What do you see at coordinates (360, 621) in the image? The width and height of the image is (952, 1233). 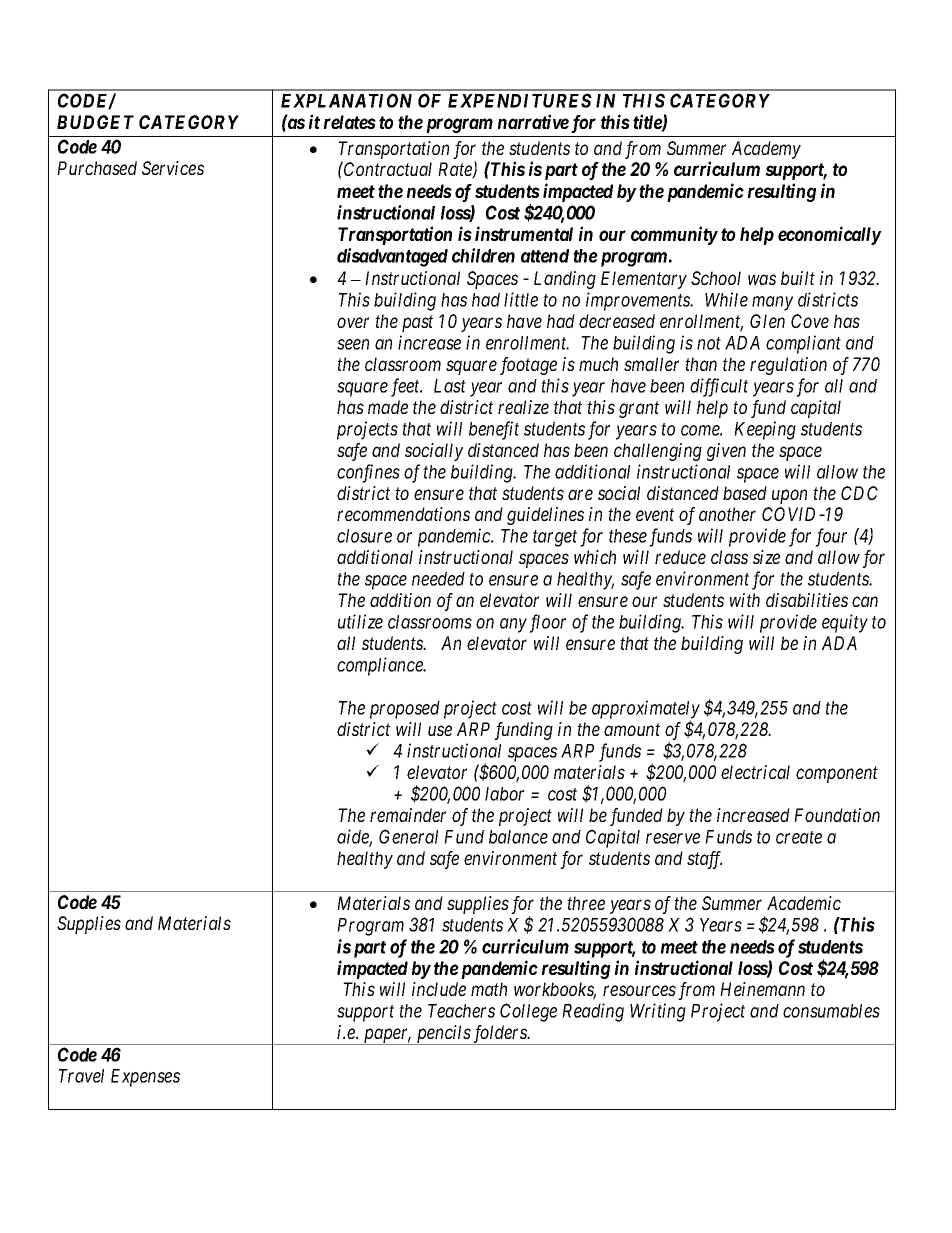 I see `utilize` at bounding box center [360, 621].
